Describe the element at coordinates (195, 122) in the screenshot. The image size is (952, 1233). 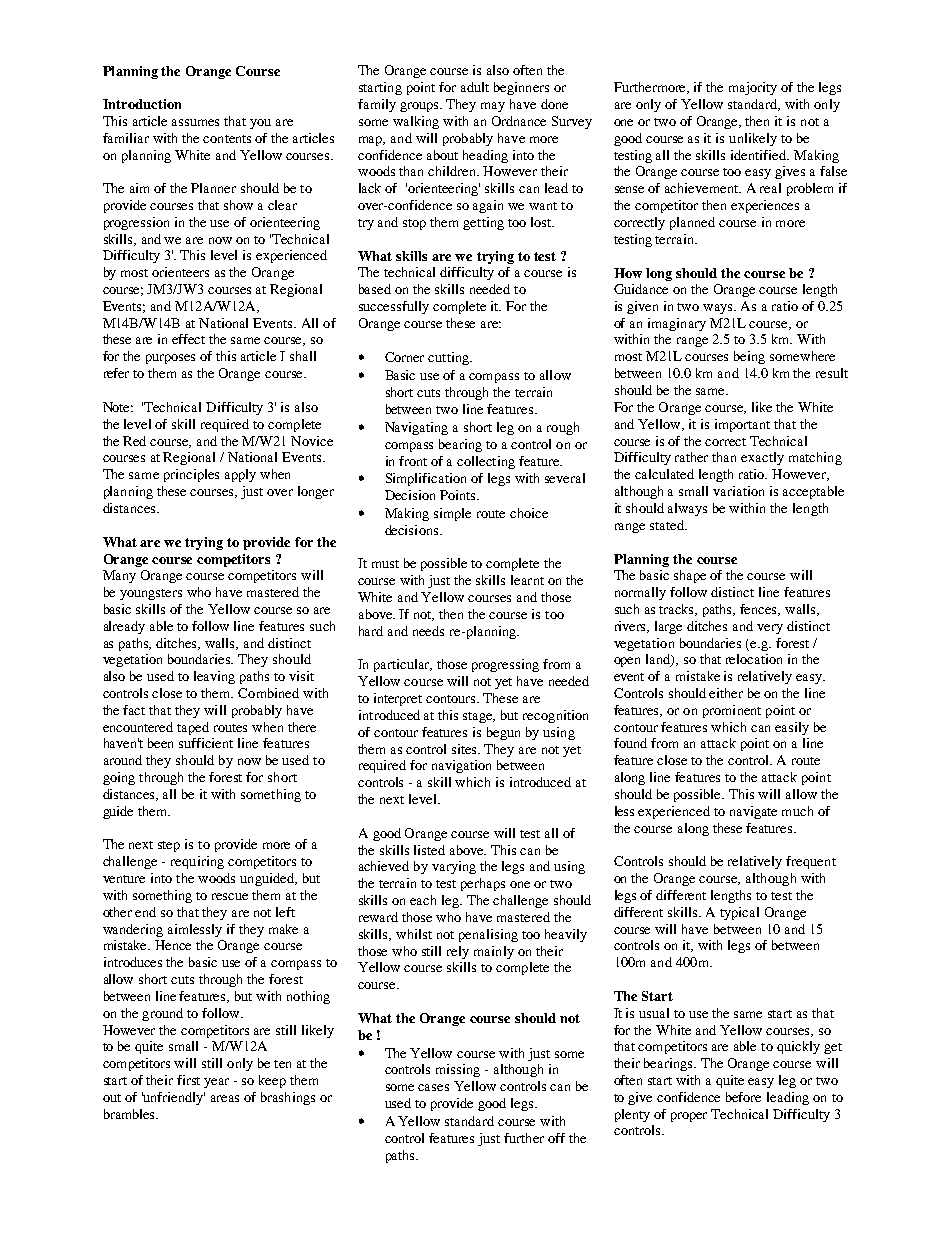
I see `assumes` at that location.
